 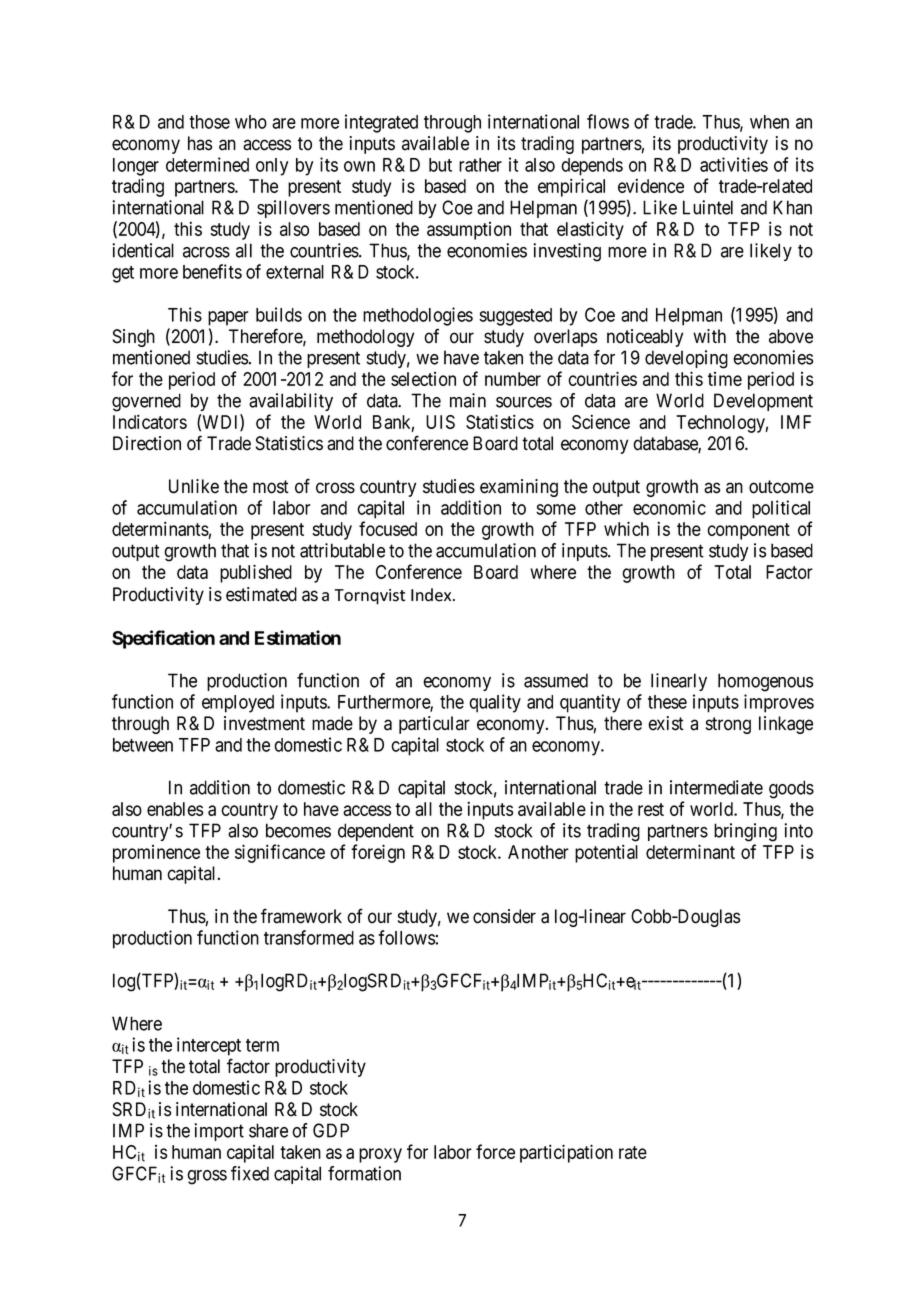 I want to click on governed, so click(x=146, y=402).
